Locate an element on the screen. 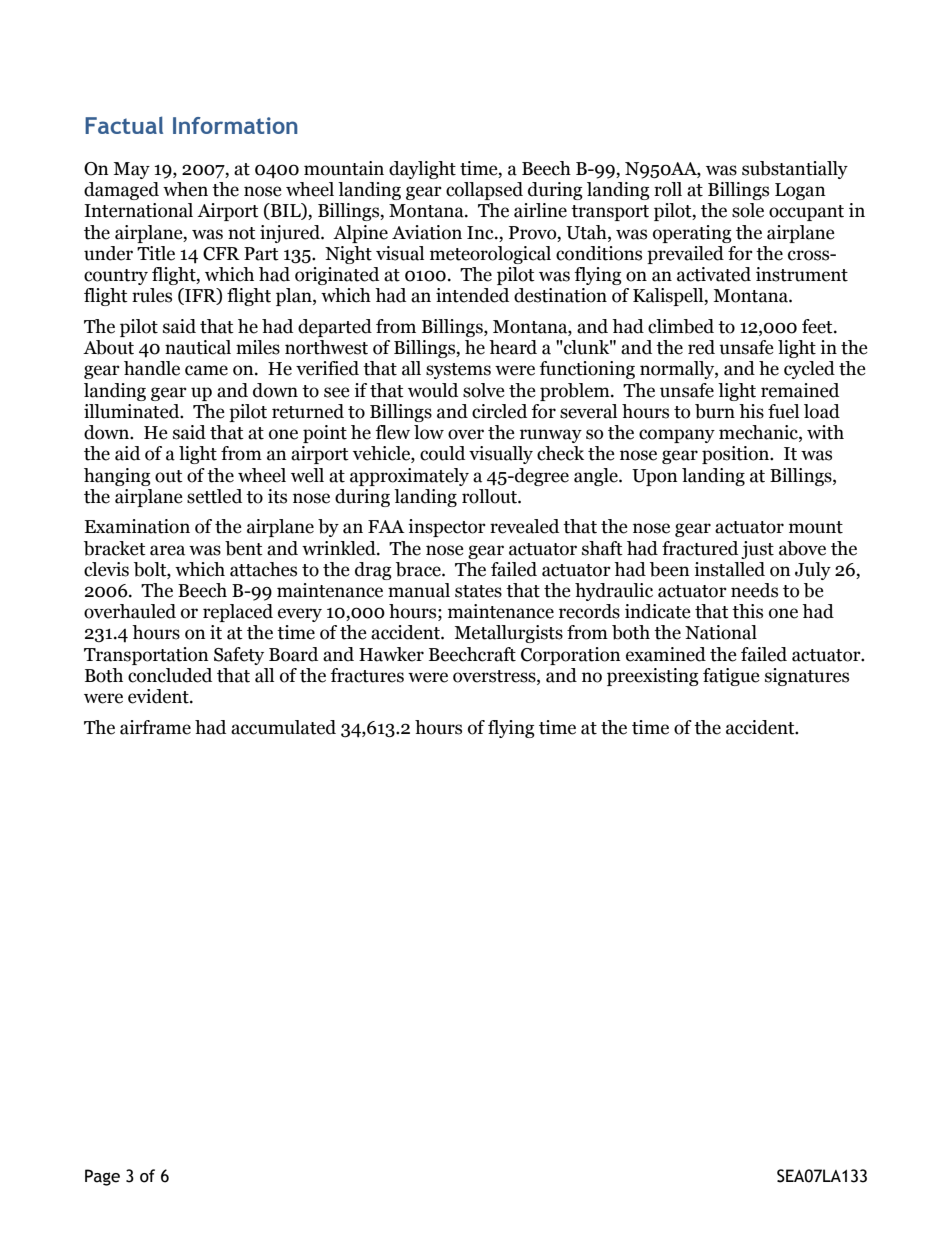 The height and width of the screenshot is (1233, 952). fractures is located at coordinates (367, 675).
